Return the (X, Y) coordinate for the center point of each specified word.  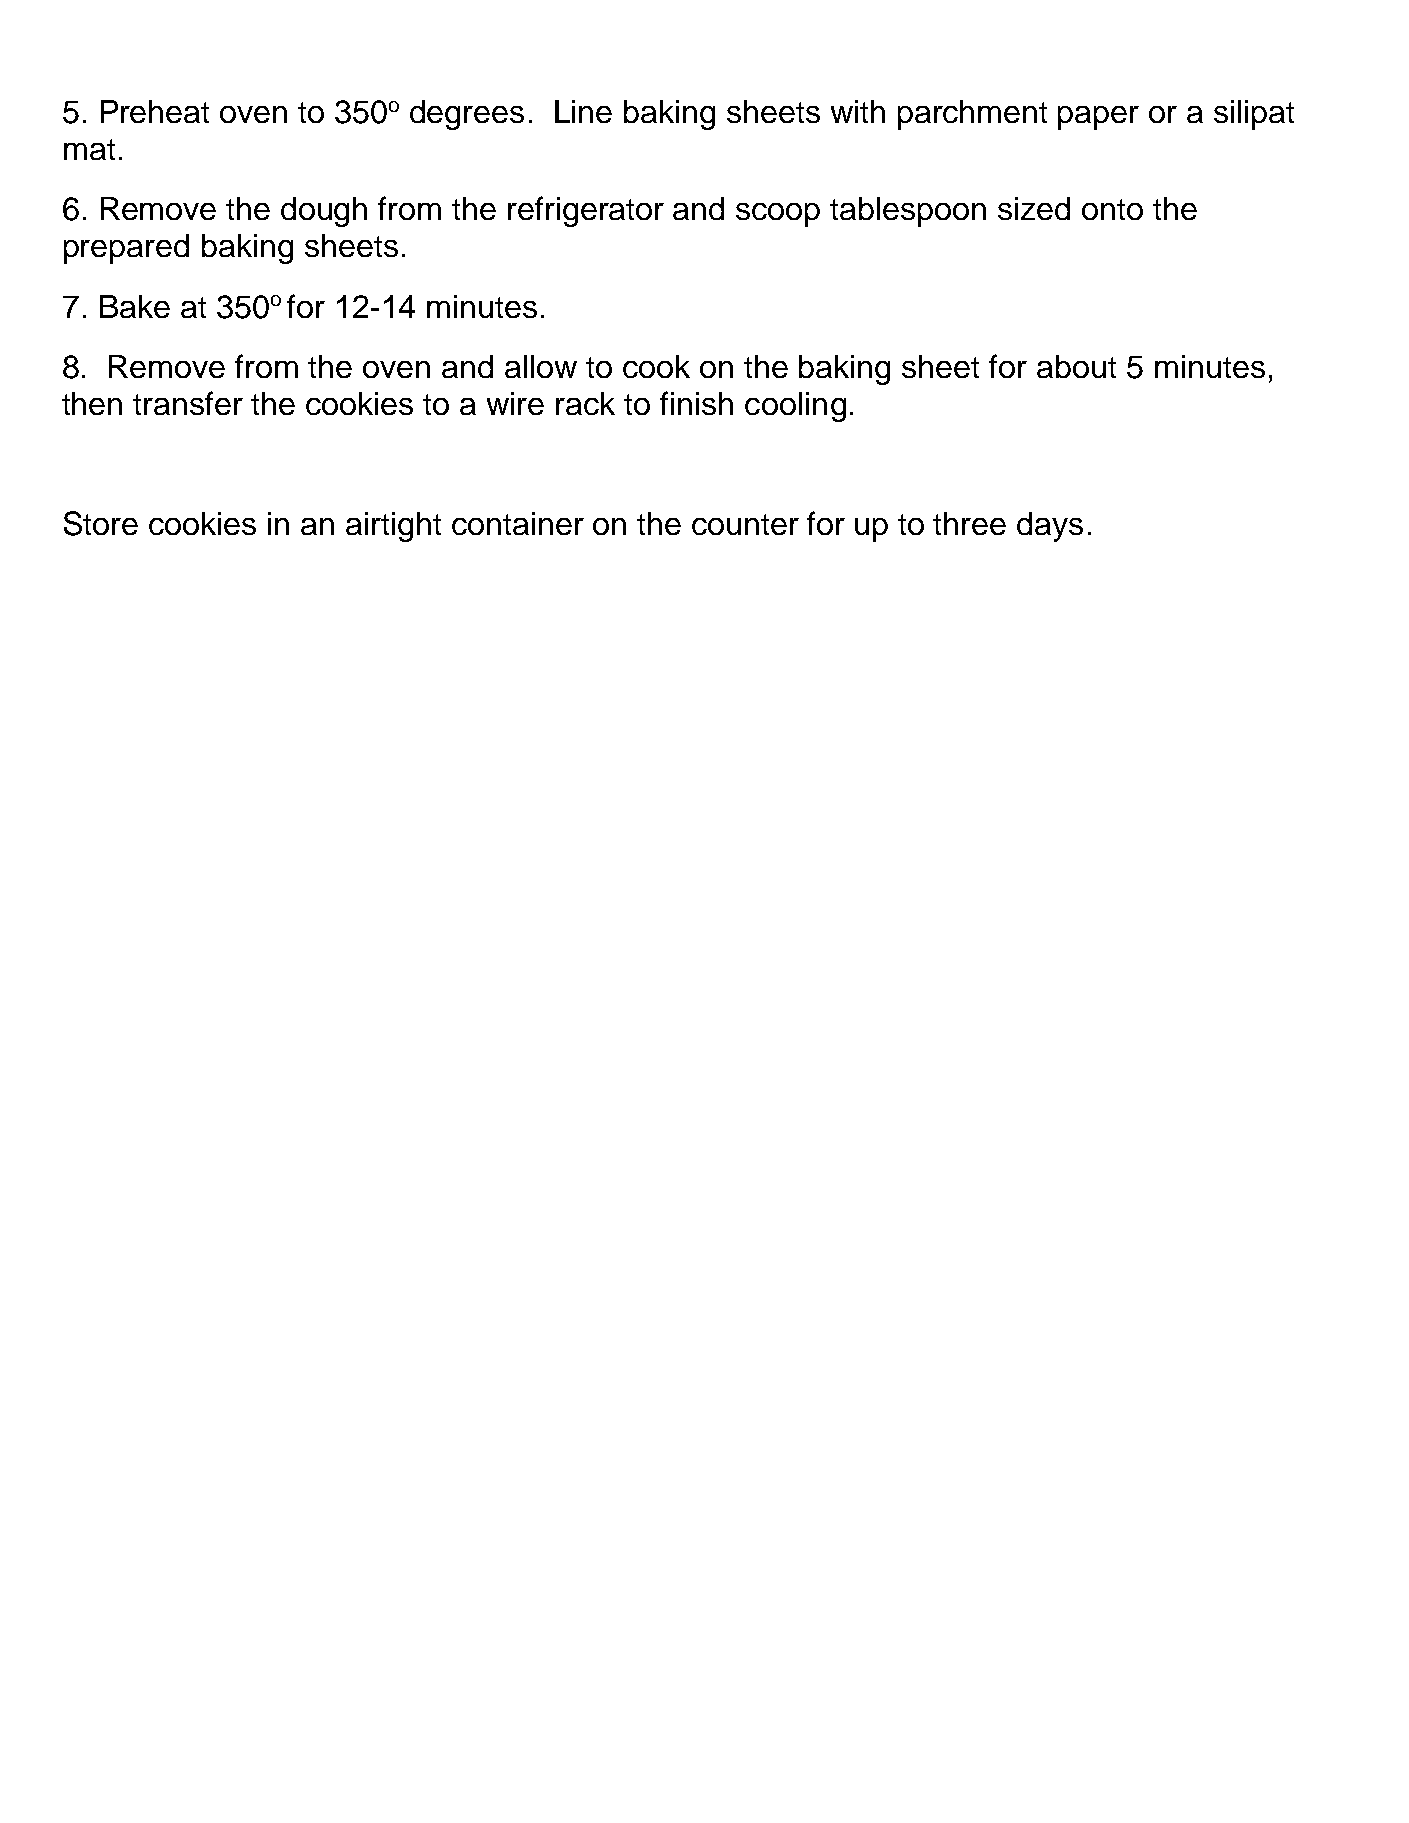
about (1076, 366)
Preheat (155, 111)
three (969, 523)
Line (583, 111)
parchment (972, 115)
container (518, 523)
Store (101, 523)
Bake (135, 306)
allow (541, 366)
